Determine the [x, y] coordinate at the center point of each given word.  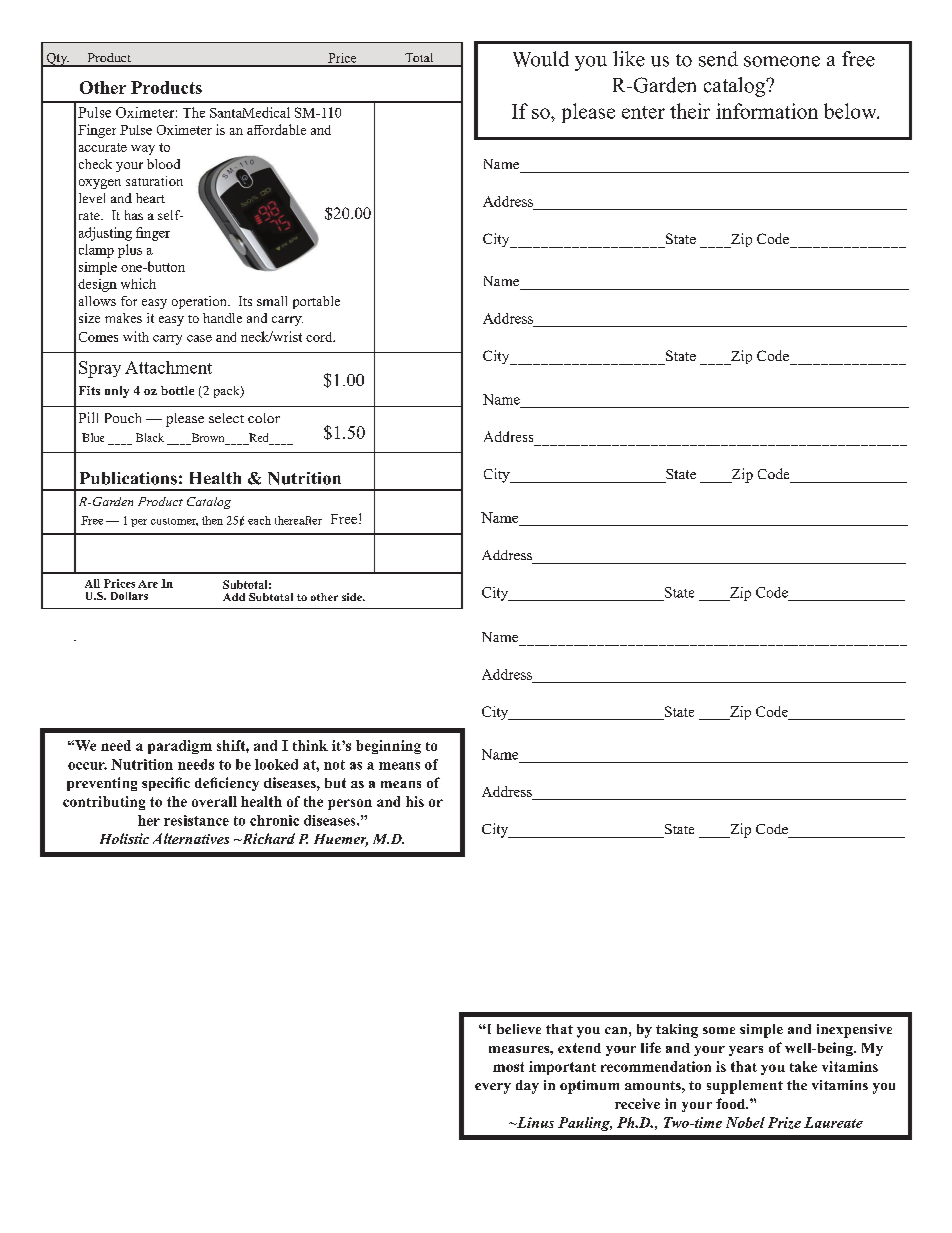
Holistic [124, 838]
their [690, 111]
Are [148, 584]
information [767, 111]
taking [677, 1031]
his [415, 801]
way [143, 150]
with [136, 336]
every [493, 1088]
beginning [388, 747]
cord [320, 337]
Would [541, 59]
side [353, 597]
